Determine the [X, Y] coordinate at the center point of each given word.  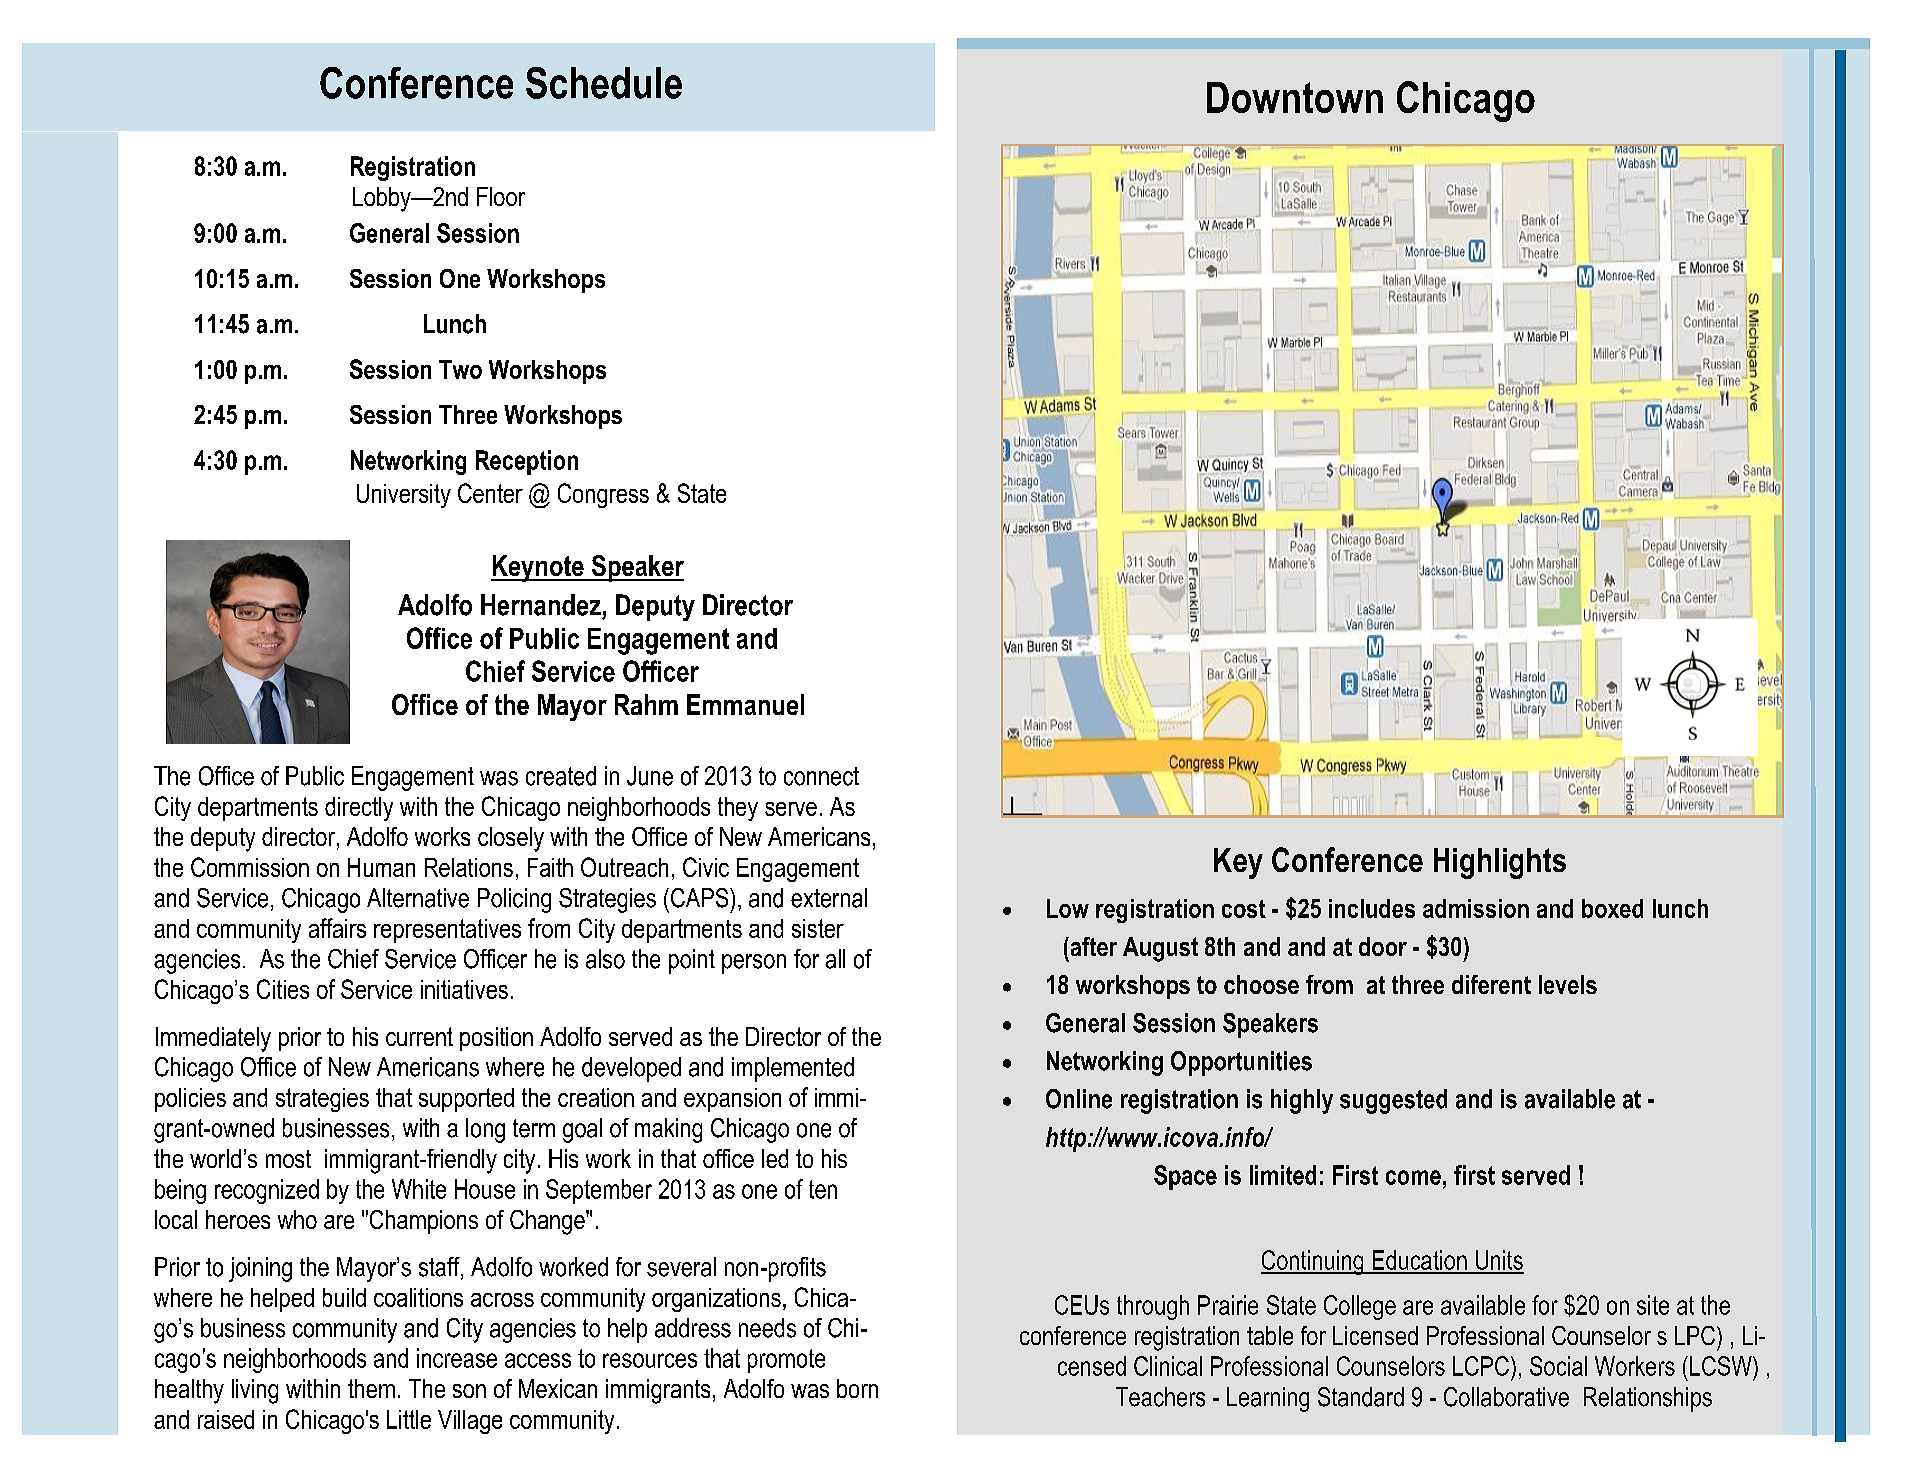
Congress [603, 495]
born [857, 1388]
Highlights [1500, 863]
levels [1568, 984]
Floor [501, 196]
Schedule [604, 83]
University [404, 496]
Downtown [1295, 97]
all [835, 959]
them [371, 1388]
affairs [337, 928]
